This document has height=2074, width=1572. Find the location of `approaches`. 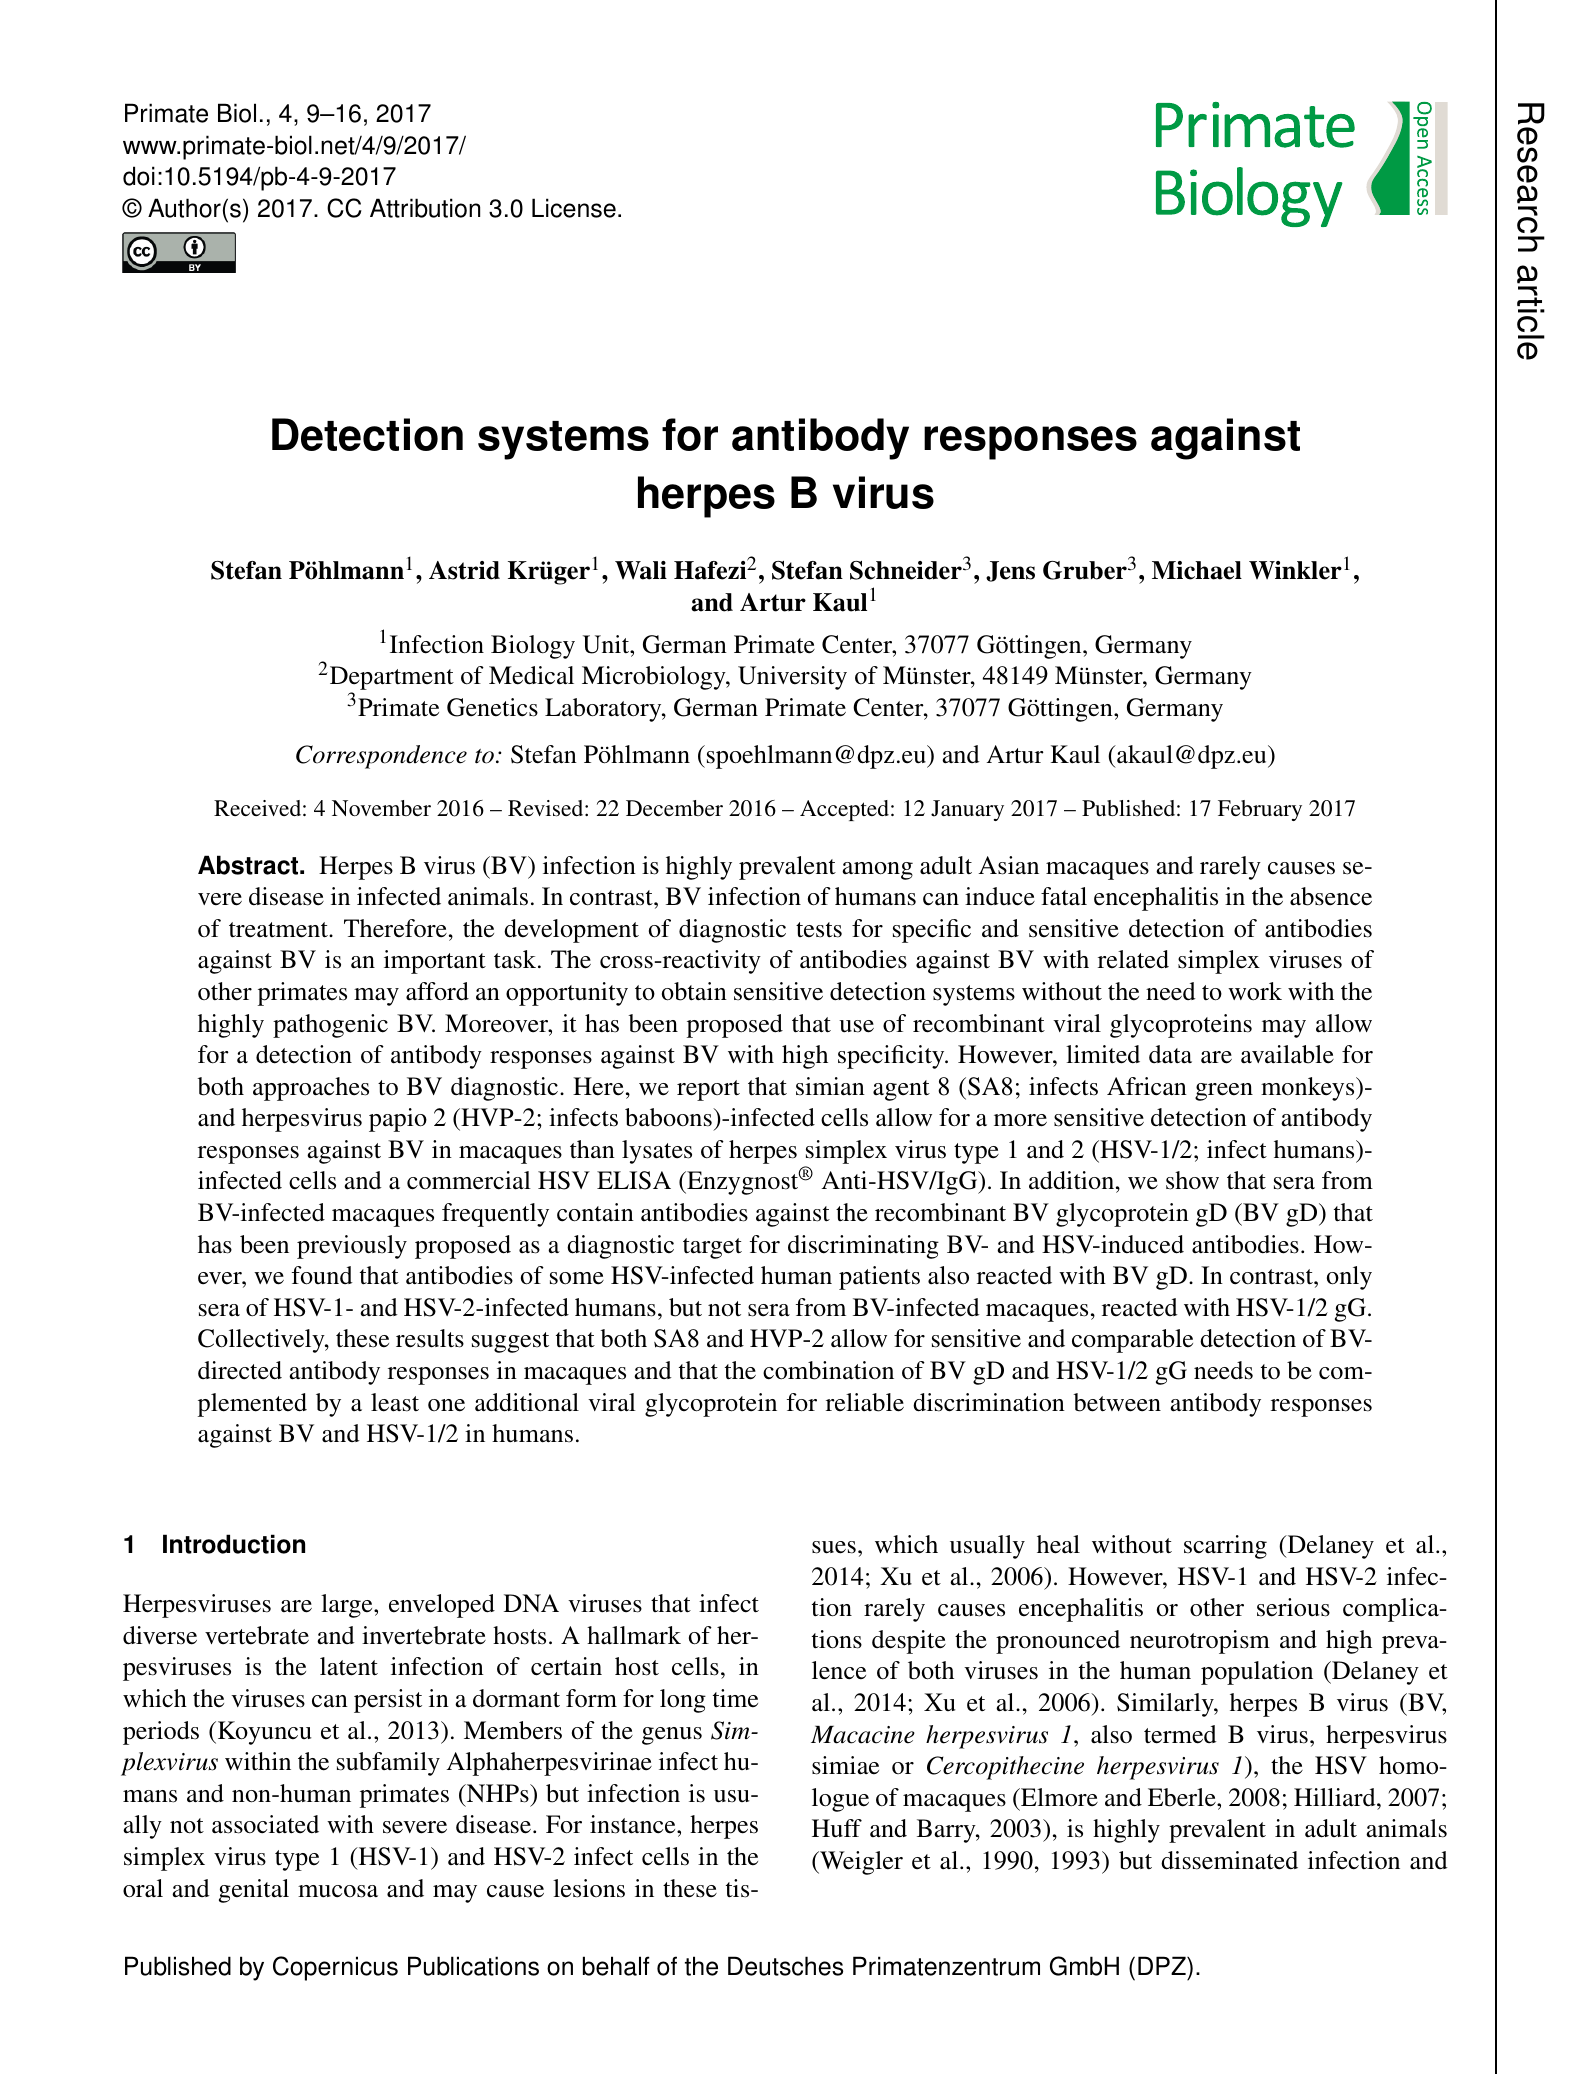

approaches is located at coordinates (311, 1089).
